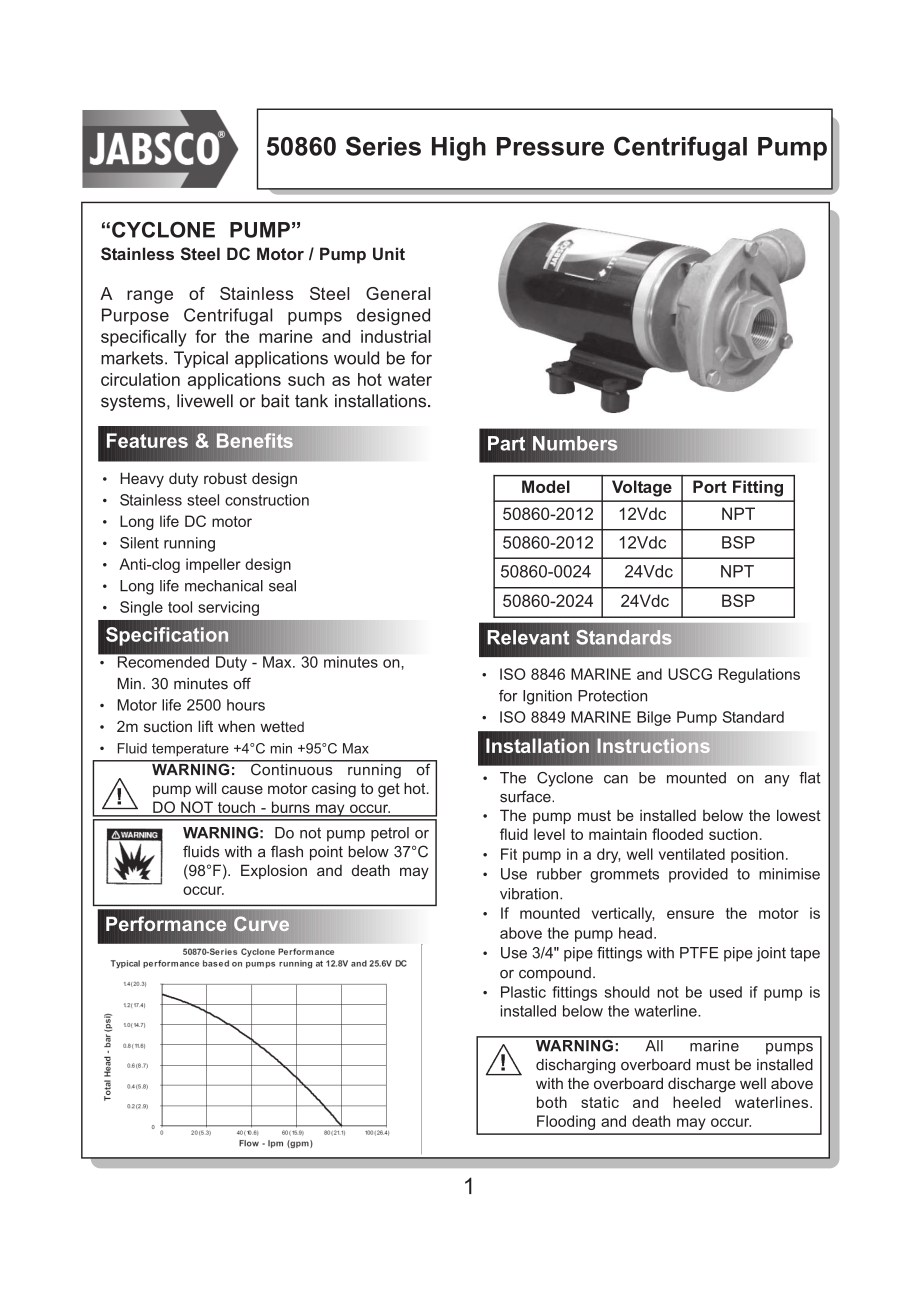 The image size is (924, 1308). Describe the element at coordinates (383, 146) in the screenshot. I see `Series` at that location.
